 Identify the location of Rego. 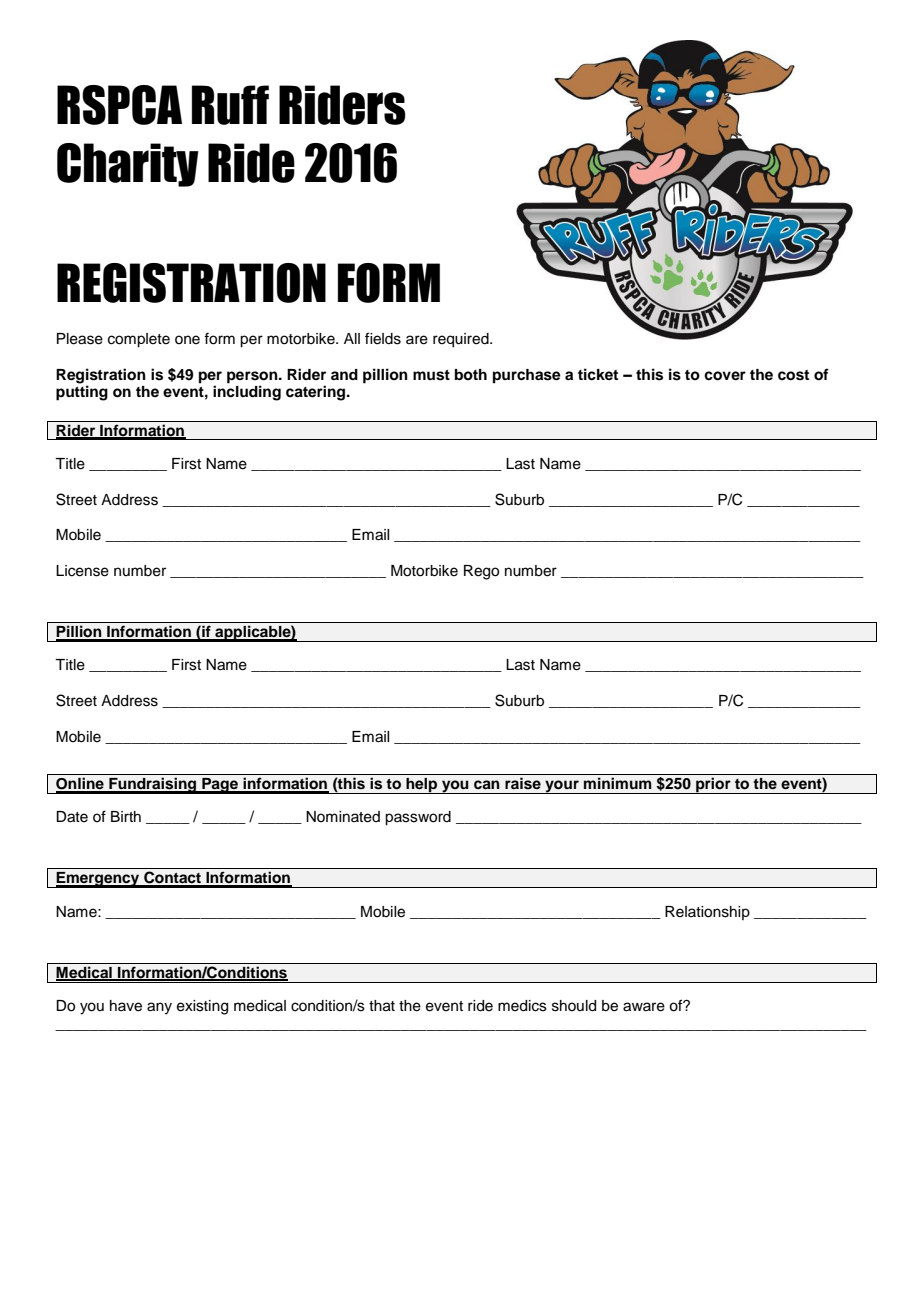
(481, 572).
